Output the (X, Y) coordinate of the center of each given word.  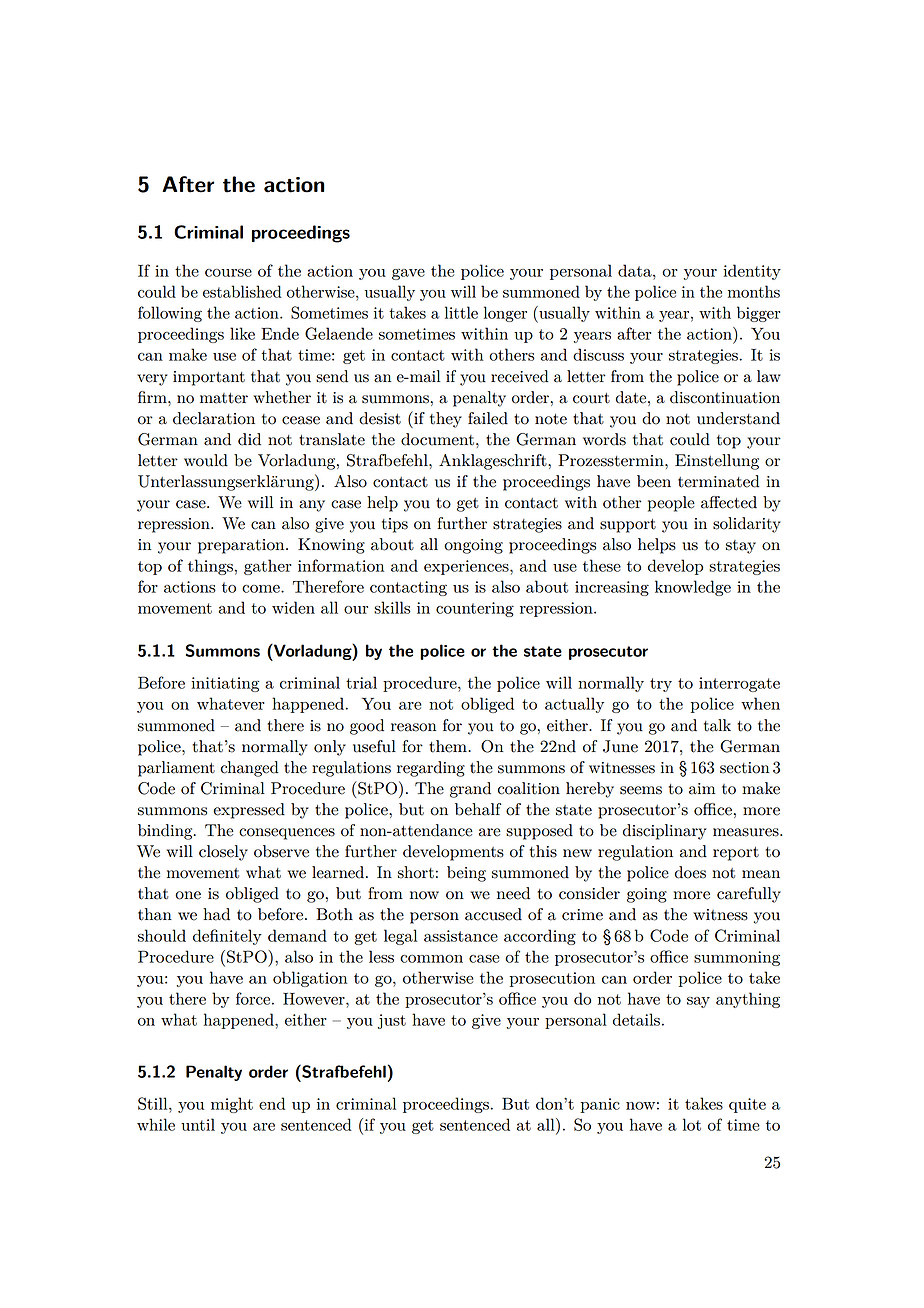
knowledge (693, 588)
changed (250, 769)
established (242, 291)
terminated (718, 481)
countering (475, 609)
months (754, 291)
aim (702, 789)
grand (470, 790)
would (206, 460)
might (232, 1105)
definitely (227, 937)
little (461, 312)
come (262, 589)
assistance (461, 936)
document (437, 439)
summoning (737, 958)
